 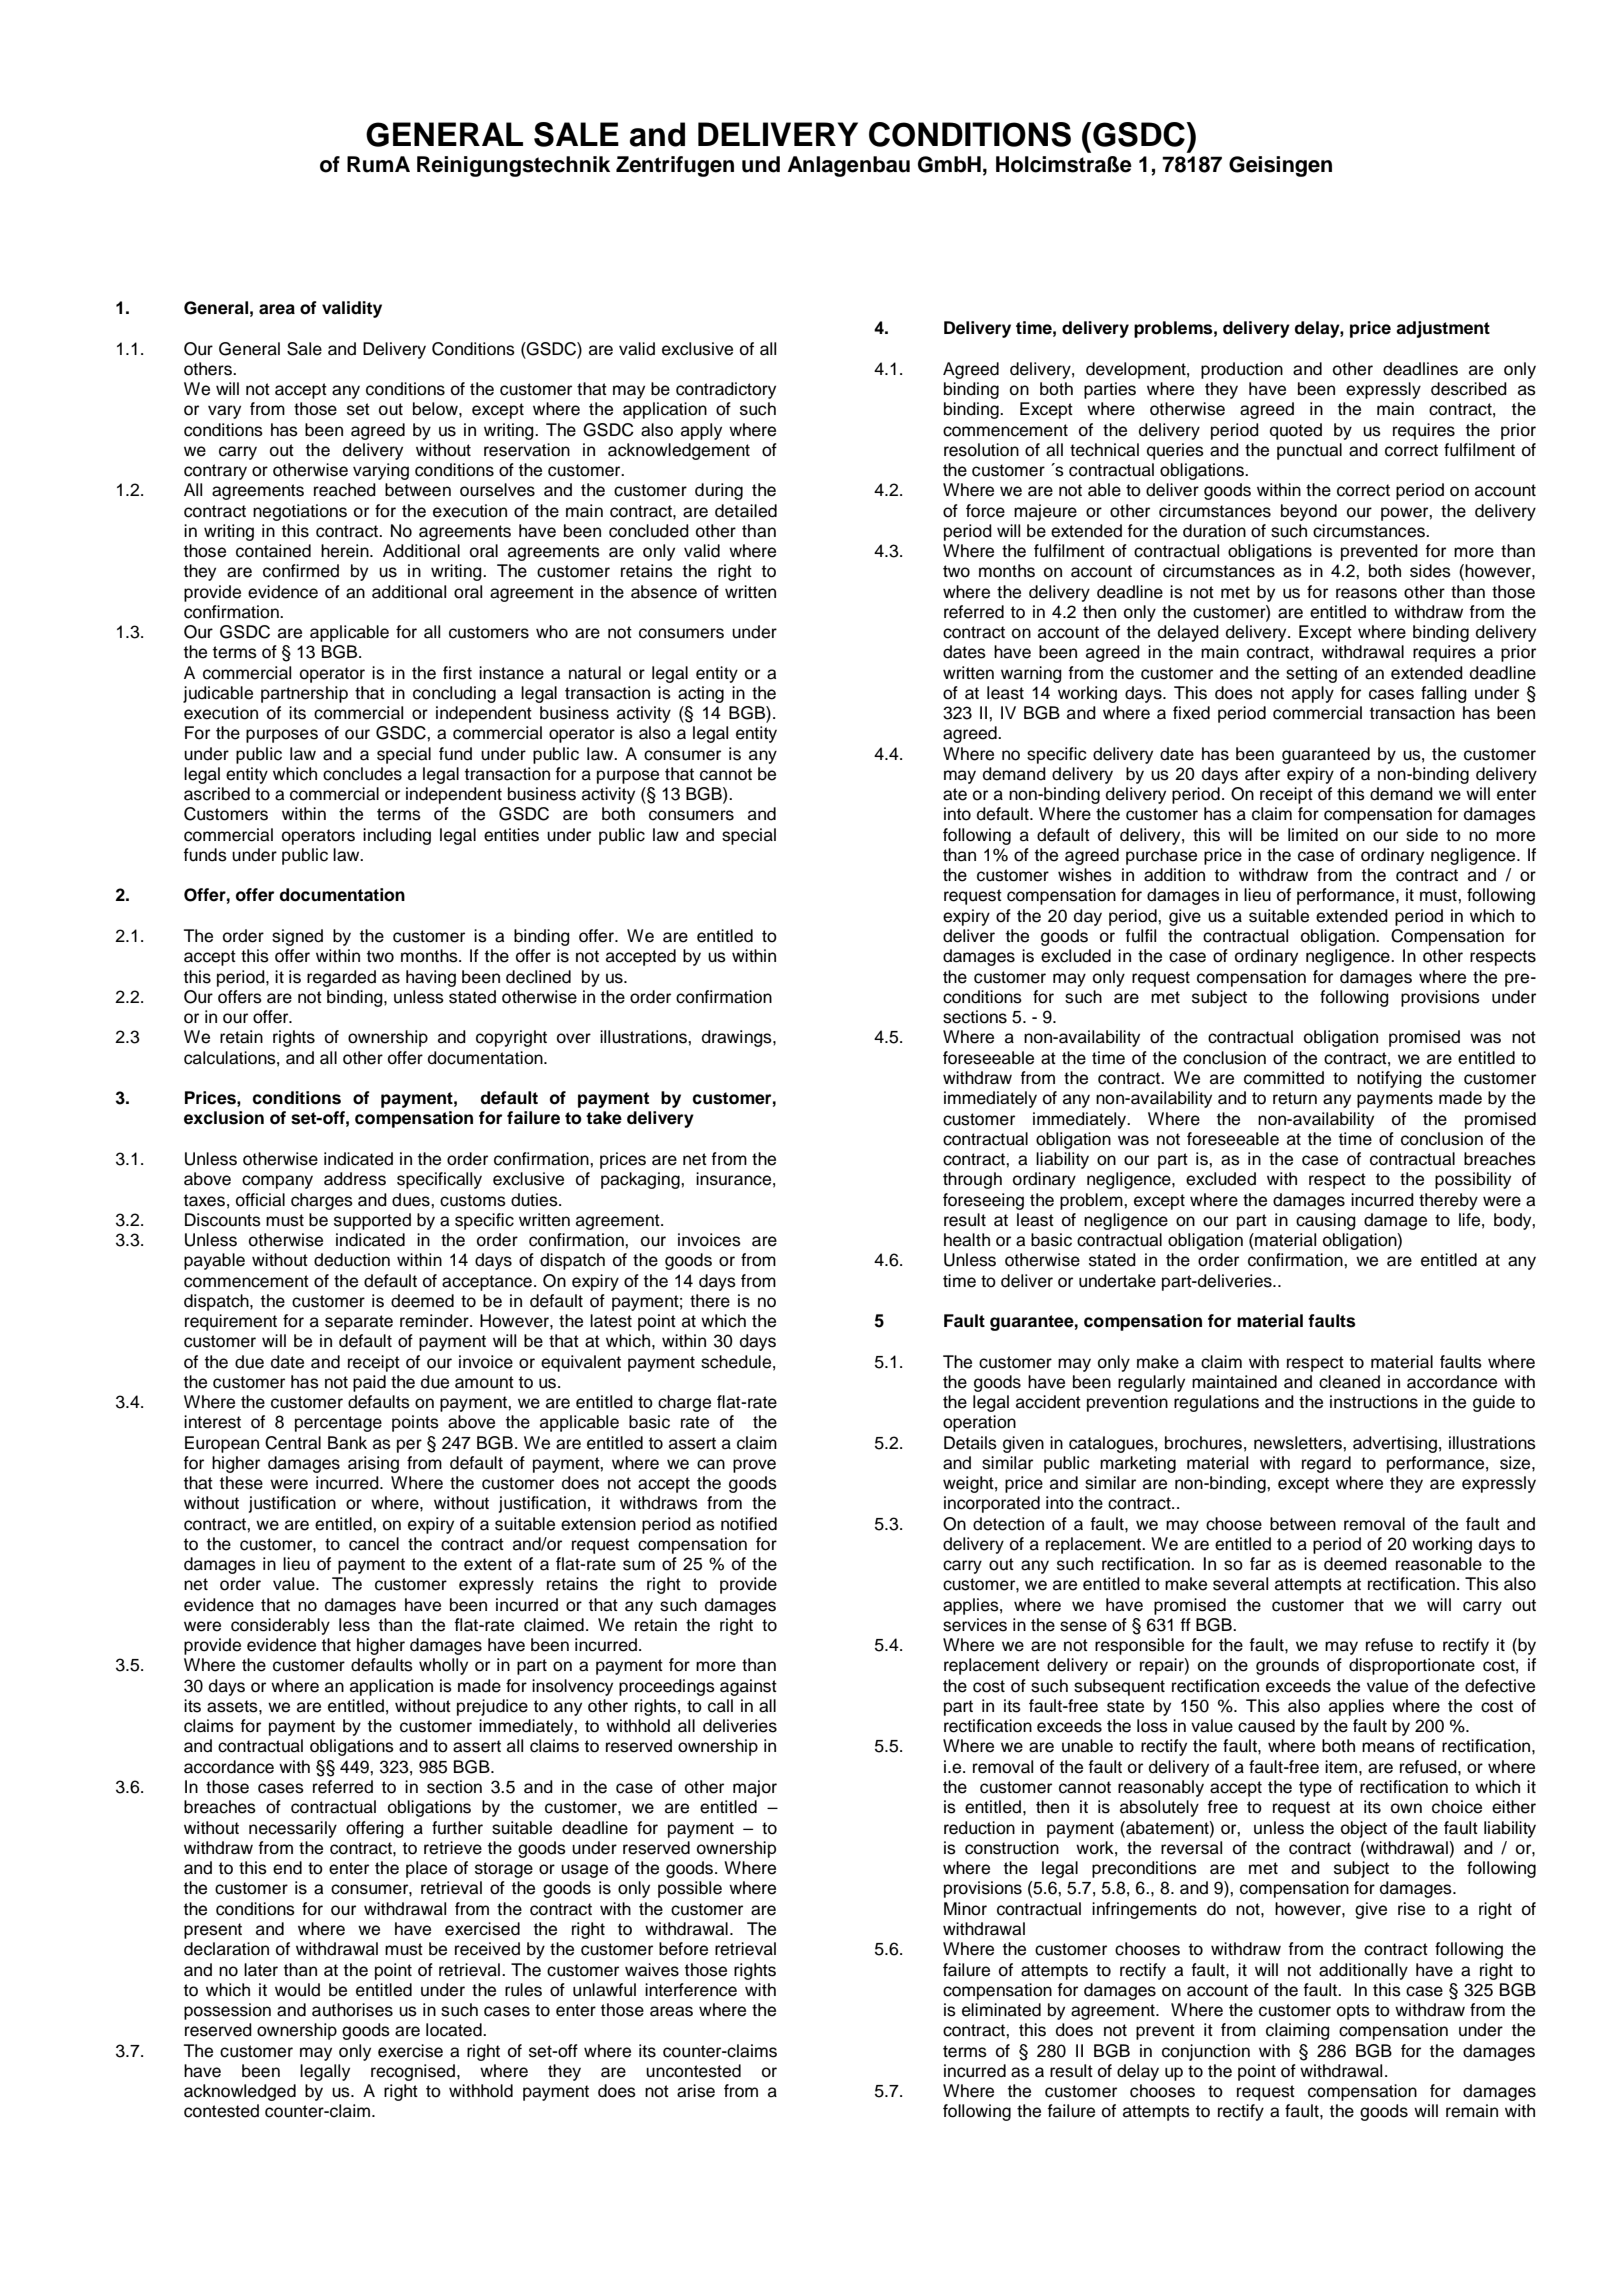 What do you see at coordinates (1412, 1666) in the document?
I see `disproportionate` at bounding box center [1412, 1666].
